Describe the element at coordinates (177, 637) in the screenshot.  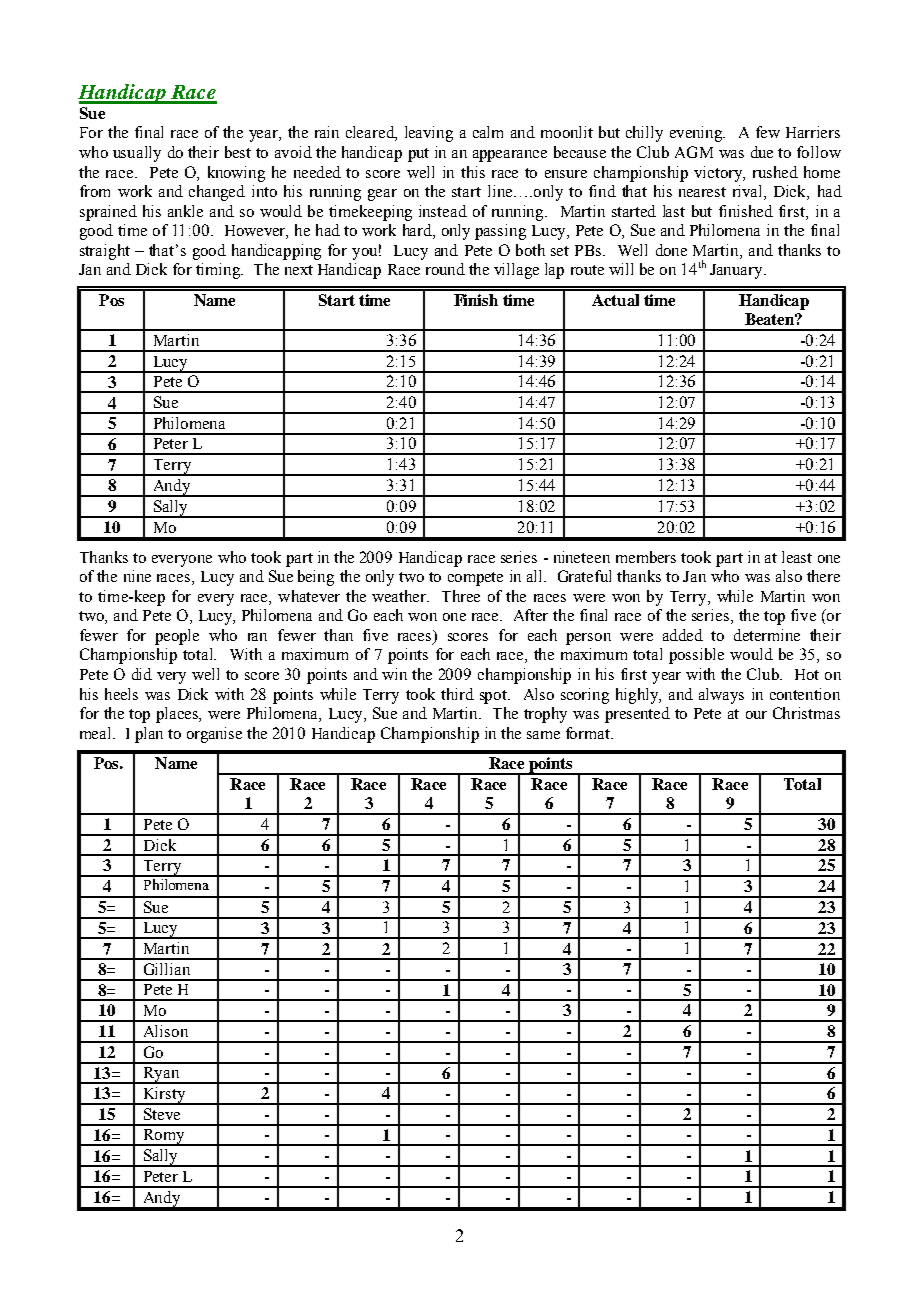
I see `people` at that location.
